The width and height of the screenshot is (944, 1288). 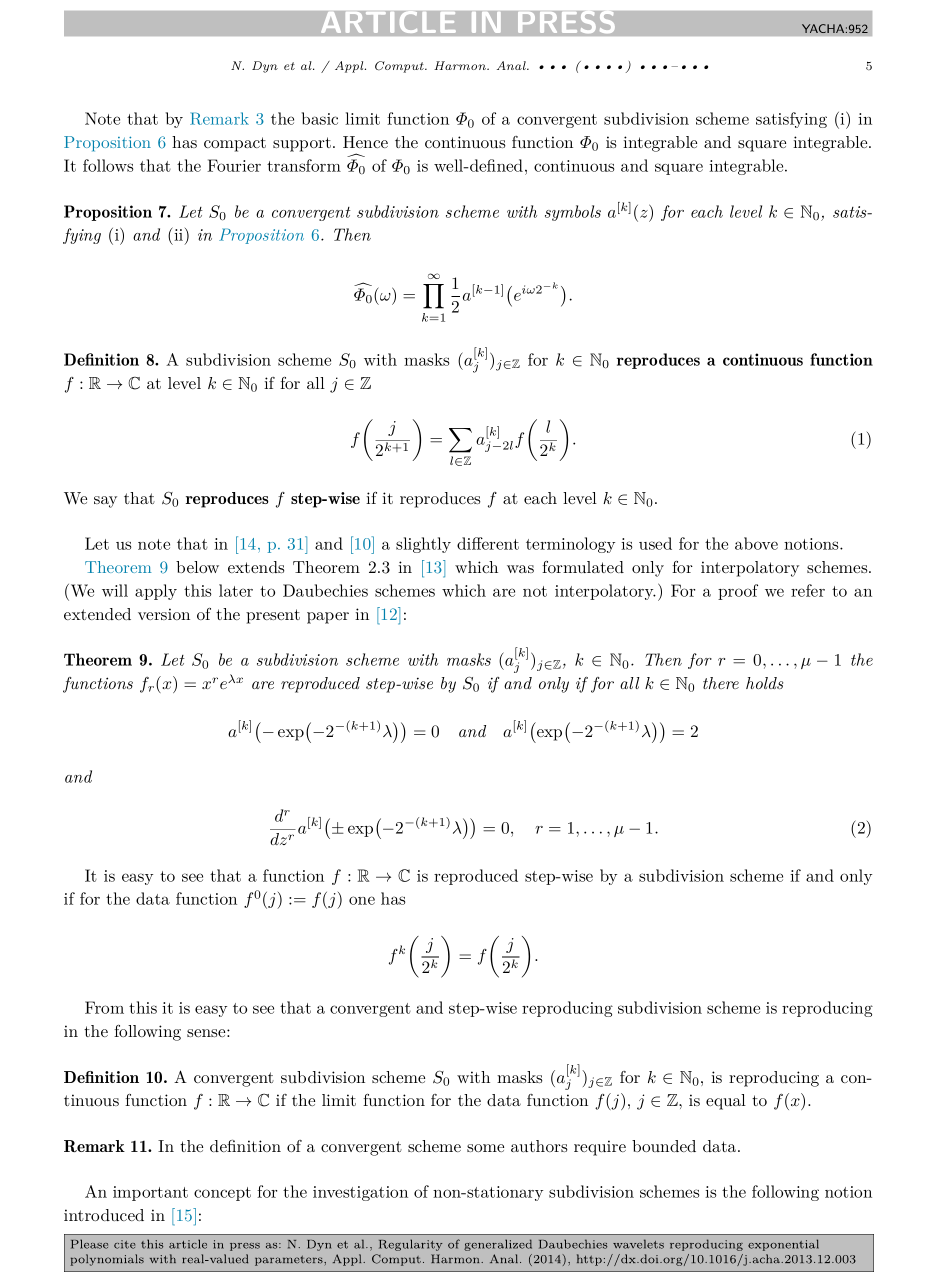 I want to click on Harmon, so click(x=461, y=65).
